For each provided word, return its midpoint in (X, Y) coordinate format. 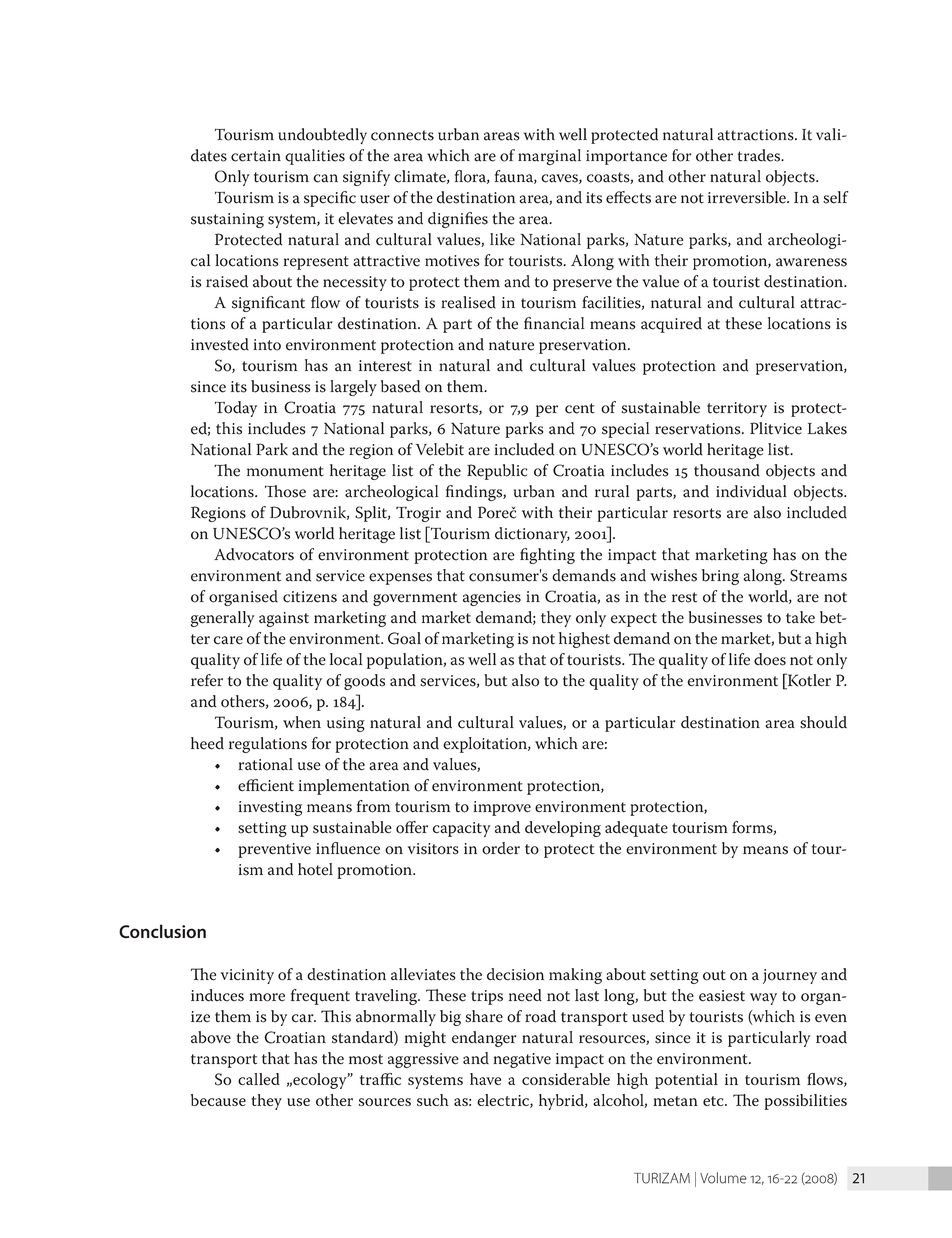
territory (737, 409)
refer (207, 680)
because (218, 1100)
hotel (315, 869)
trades (760, 155)
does (770, 659)
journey (790, 976)
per (547, 411)
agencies (492, 598)
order (501, 848)
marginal (549, 157)
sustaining (227, 220)
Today (236, 409)
